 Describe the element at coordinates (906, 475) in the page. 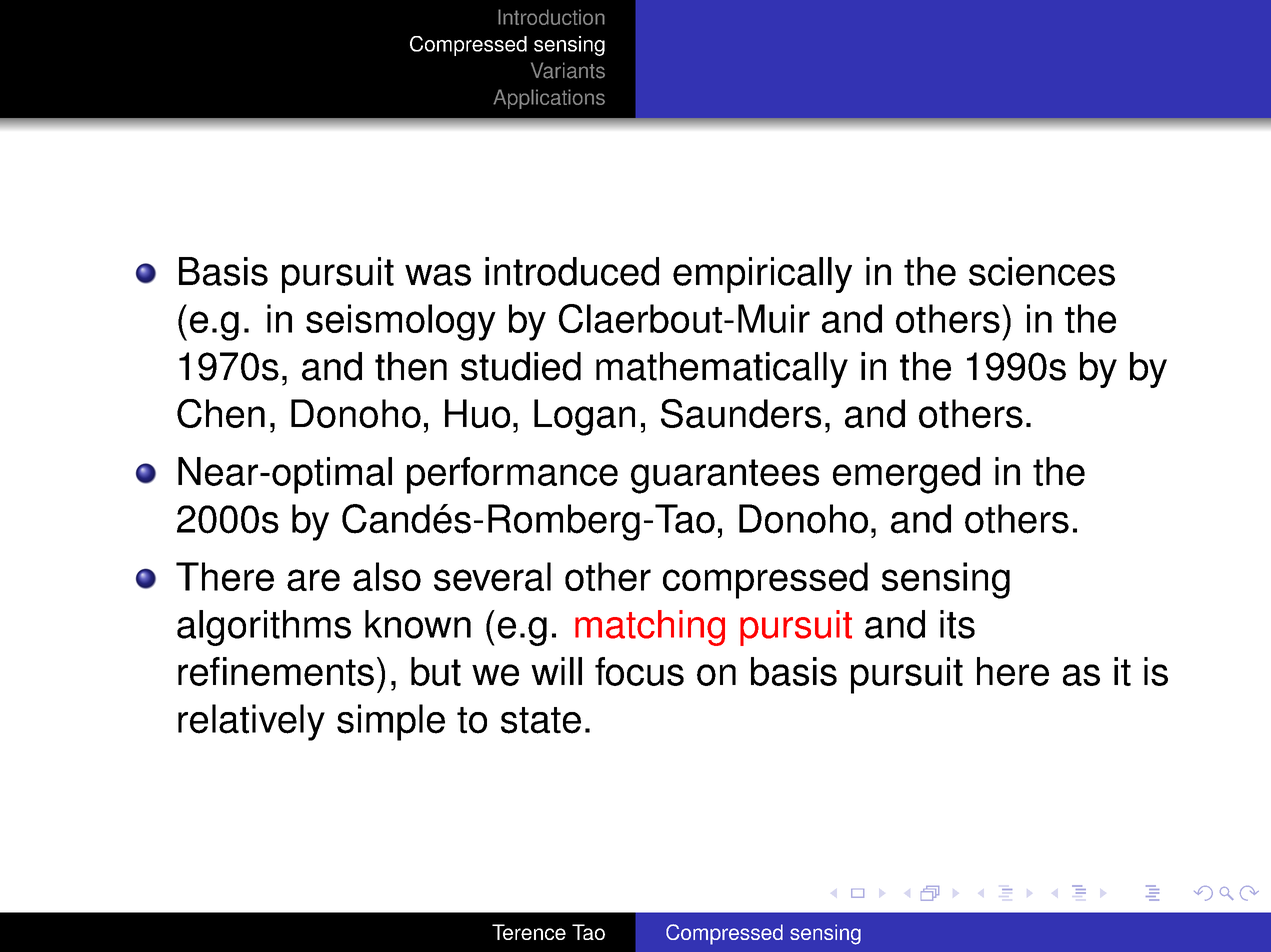

I see `emerged` at that location.
